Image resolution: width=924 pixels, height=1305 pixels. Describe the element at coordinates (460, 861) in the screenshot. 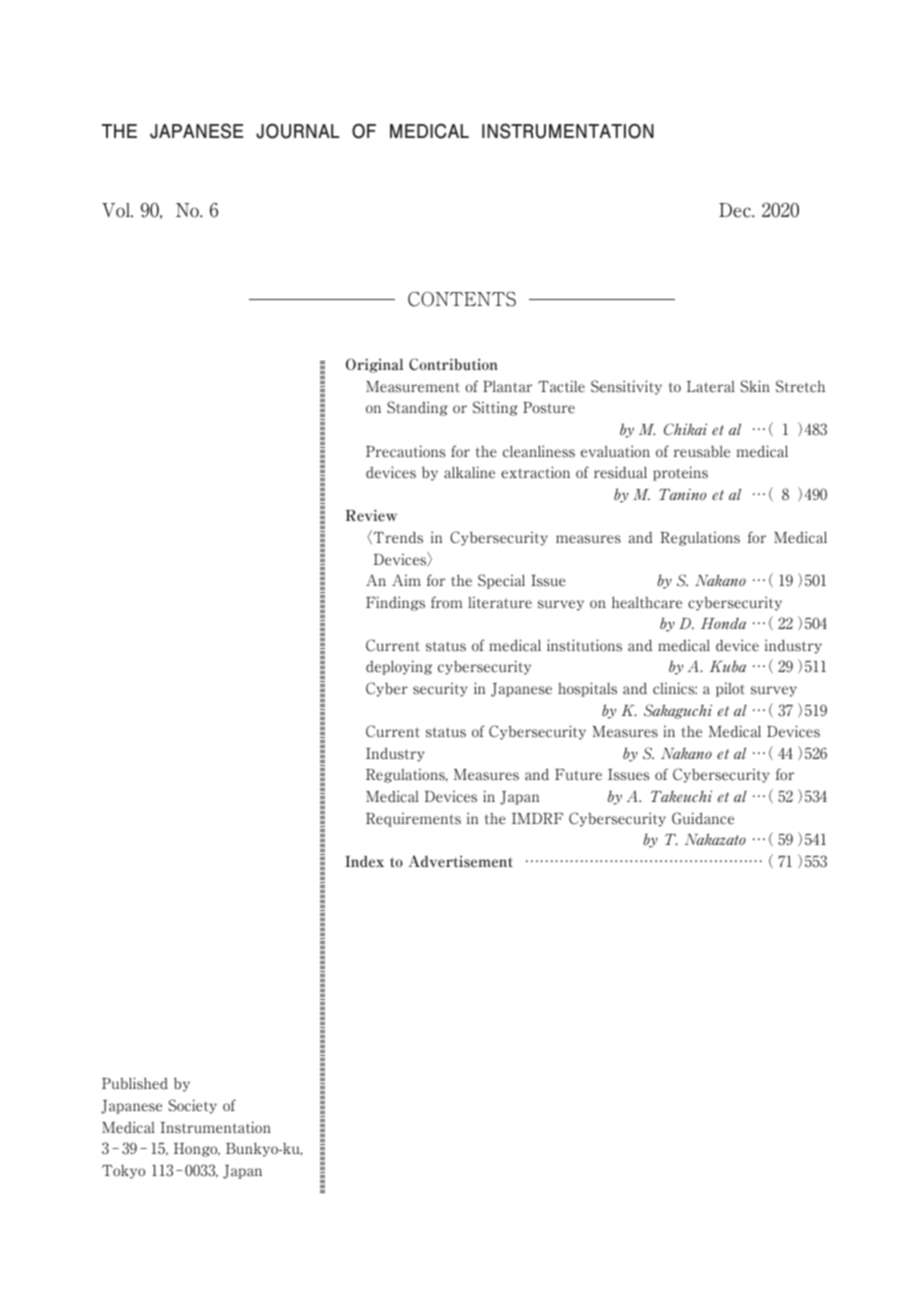

I see `Advertisement` at that location.
